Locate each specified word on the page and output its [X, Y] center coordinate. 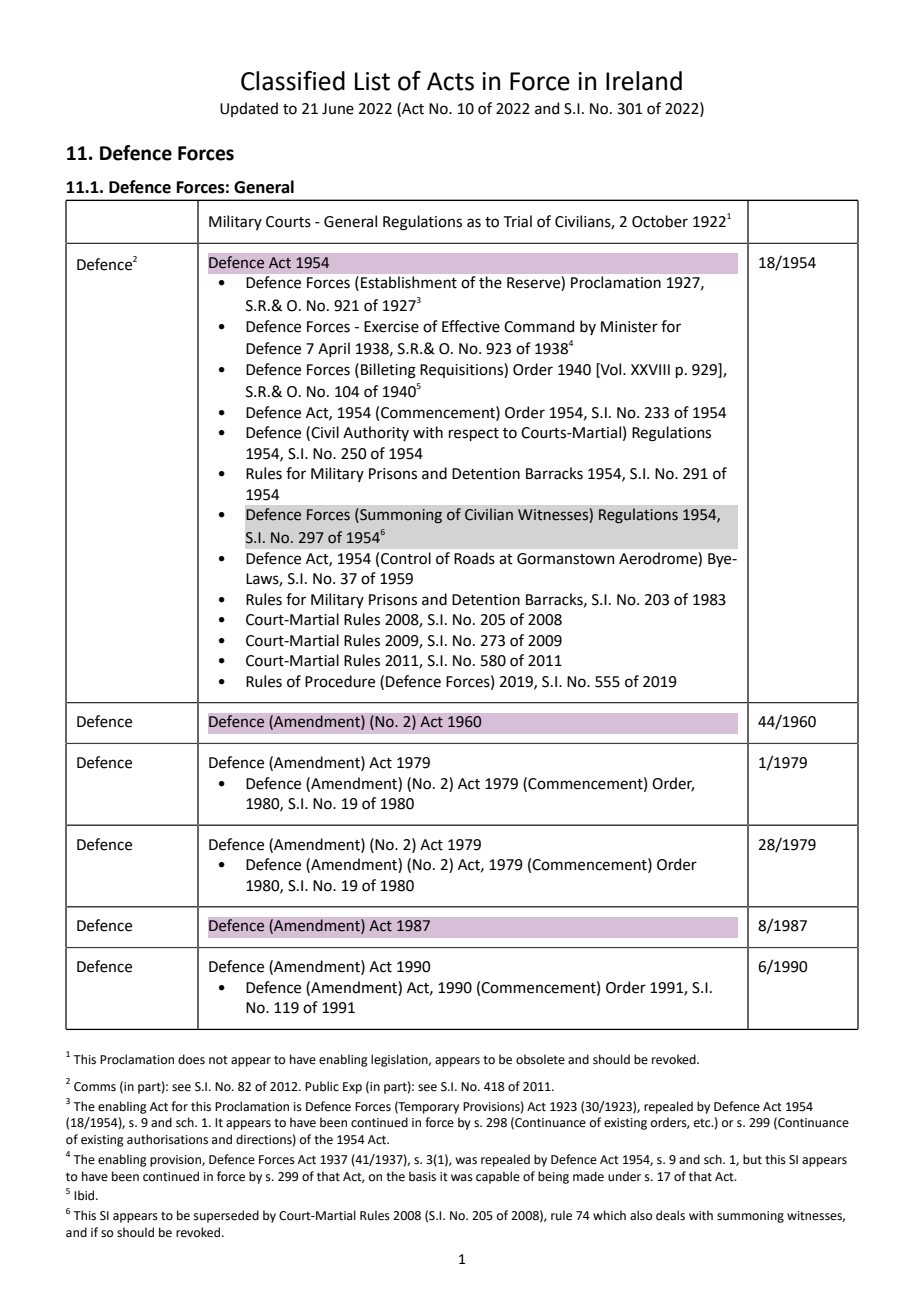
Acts [450, 81]
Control [406, 558]
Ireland [644, 81]
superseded [226, 1216]
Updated [249, 109]
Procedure [340, 681]
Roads [474, 558]
